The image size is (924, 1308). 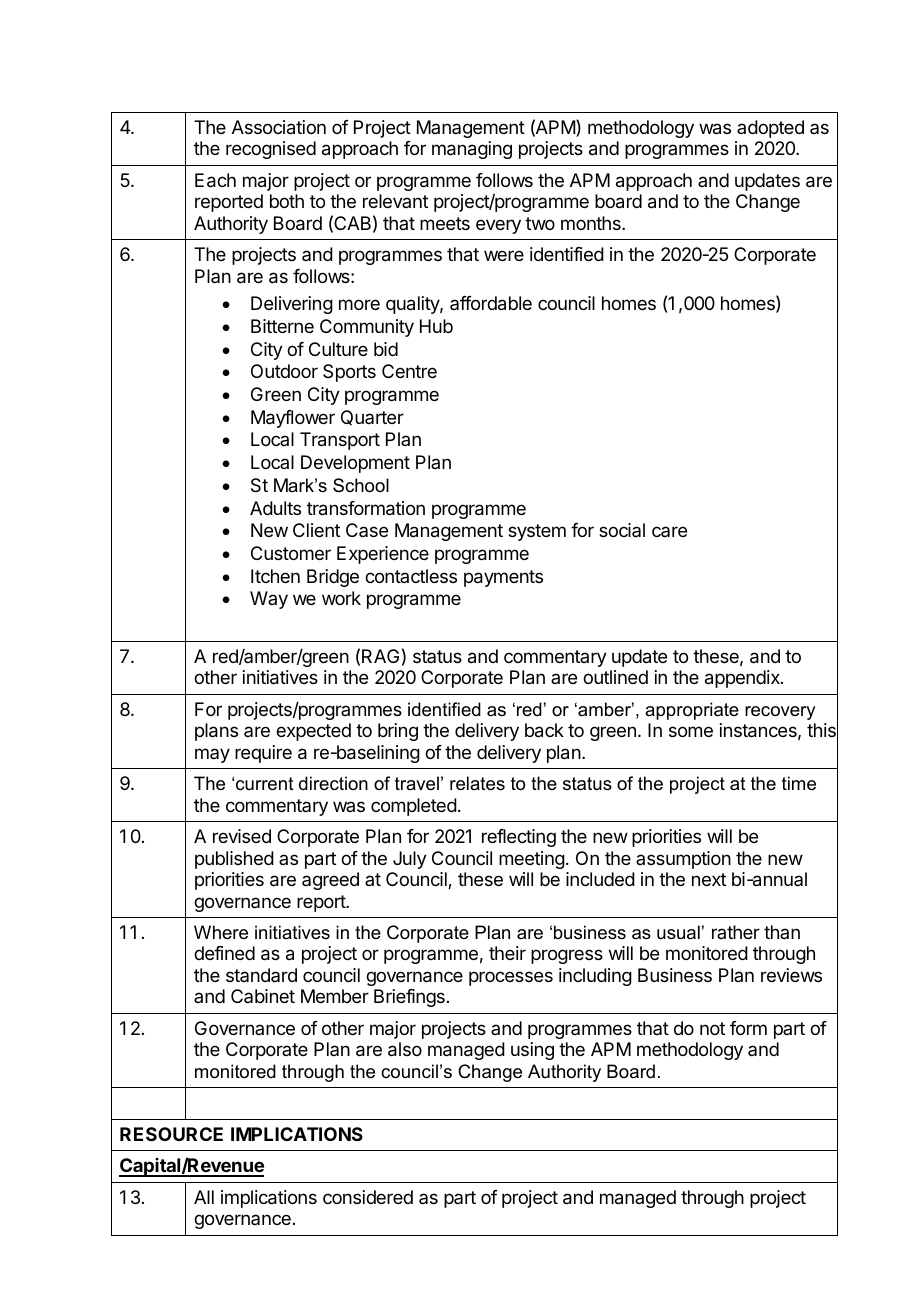 I want to click on rather, so click(x=736, y=932).
